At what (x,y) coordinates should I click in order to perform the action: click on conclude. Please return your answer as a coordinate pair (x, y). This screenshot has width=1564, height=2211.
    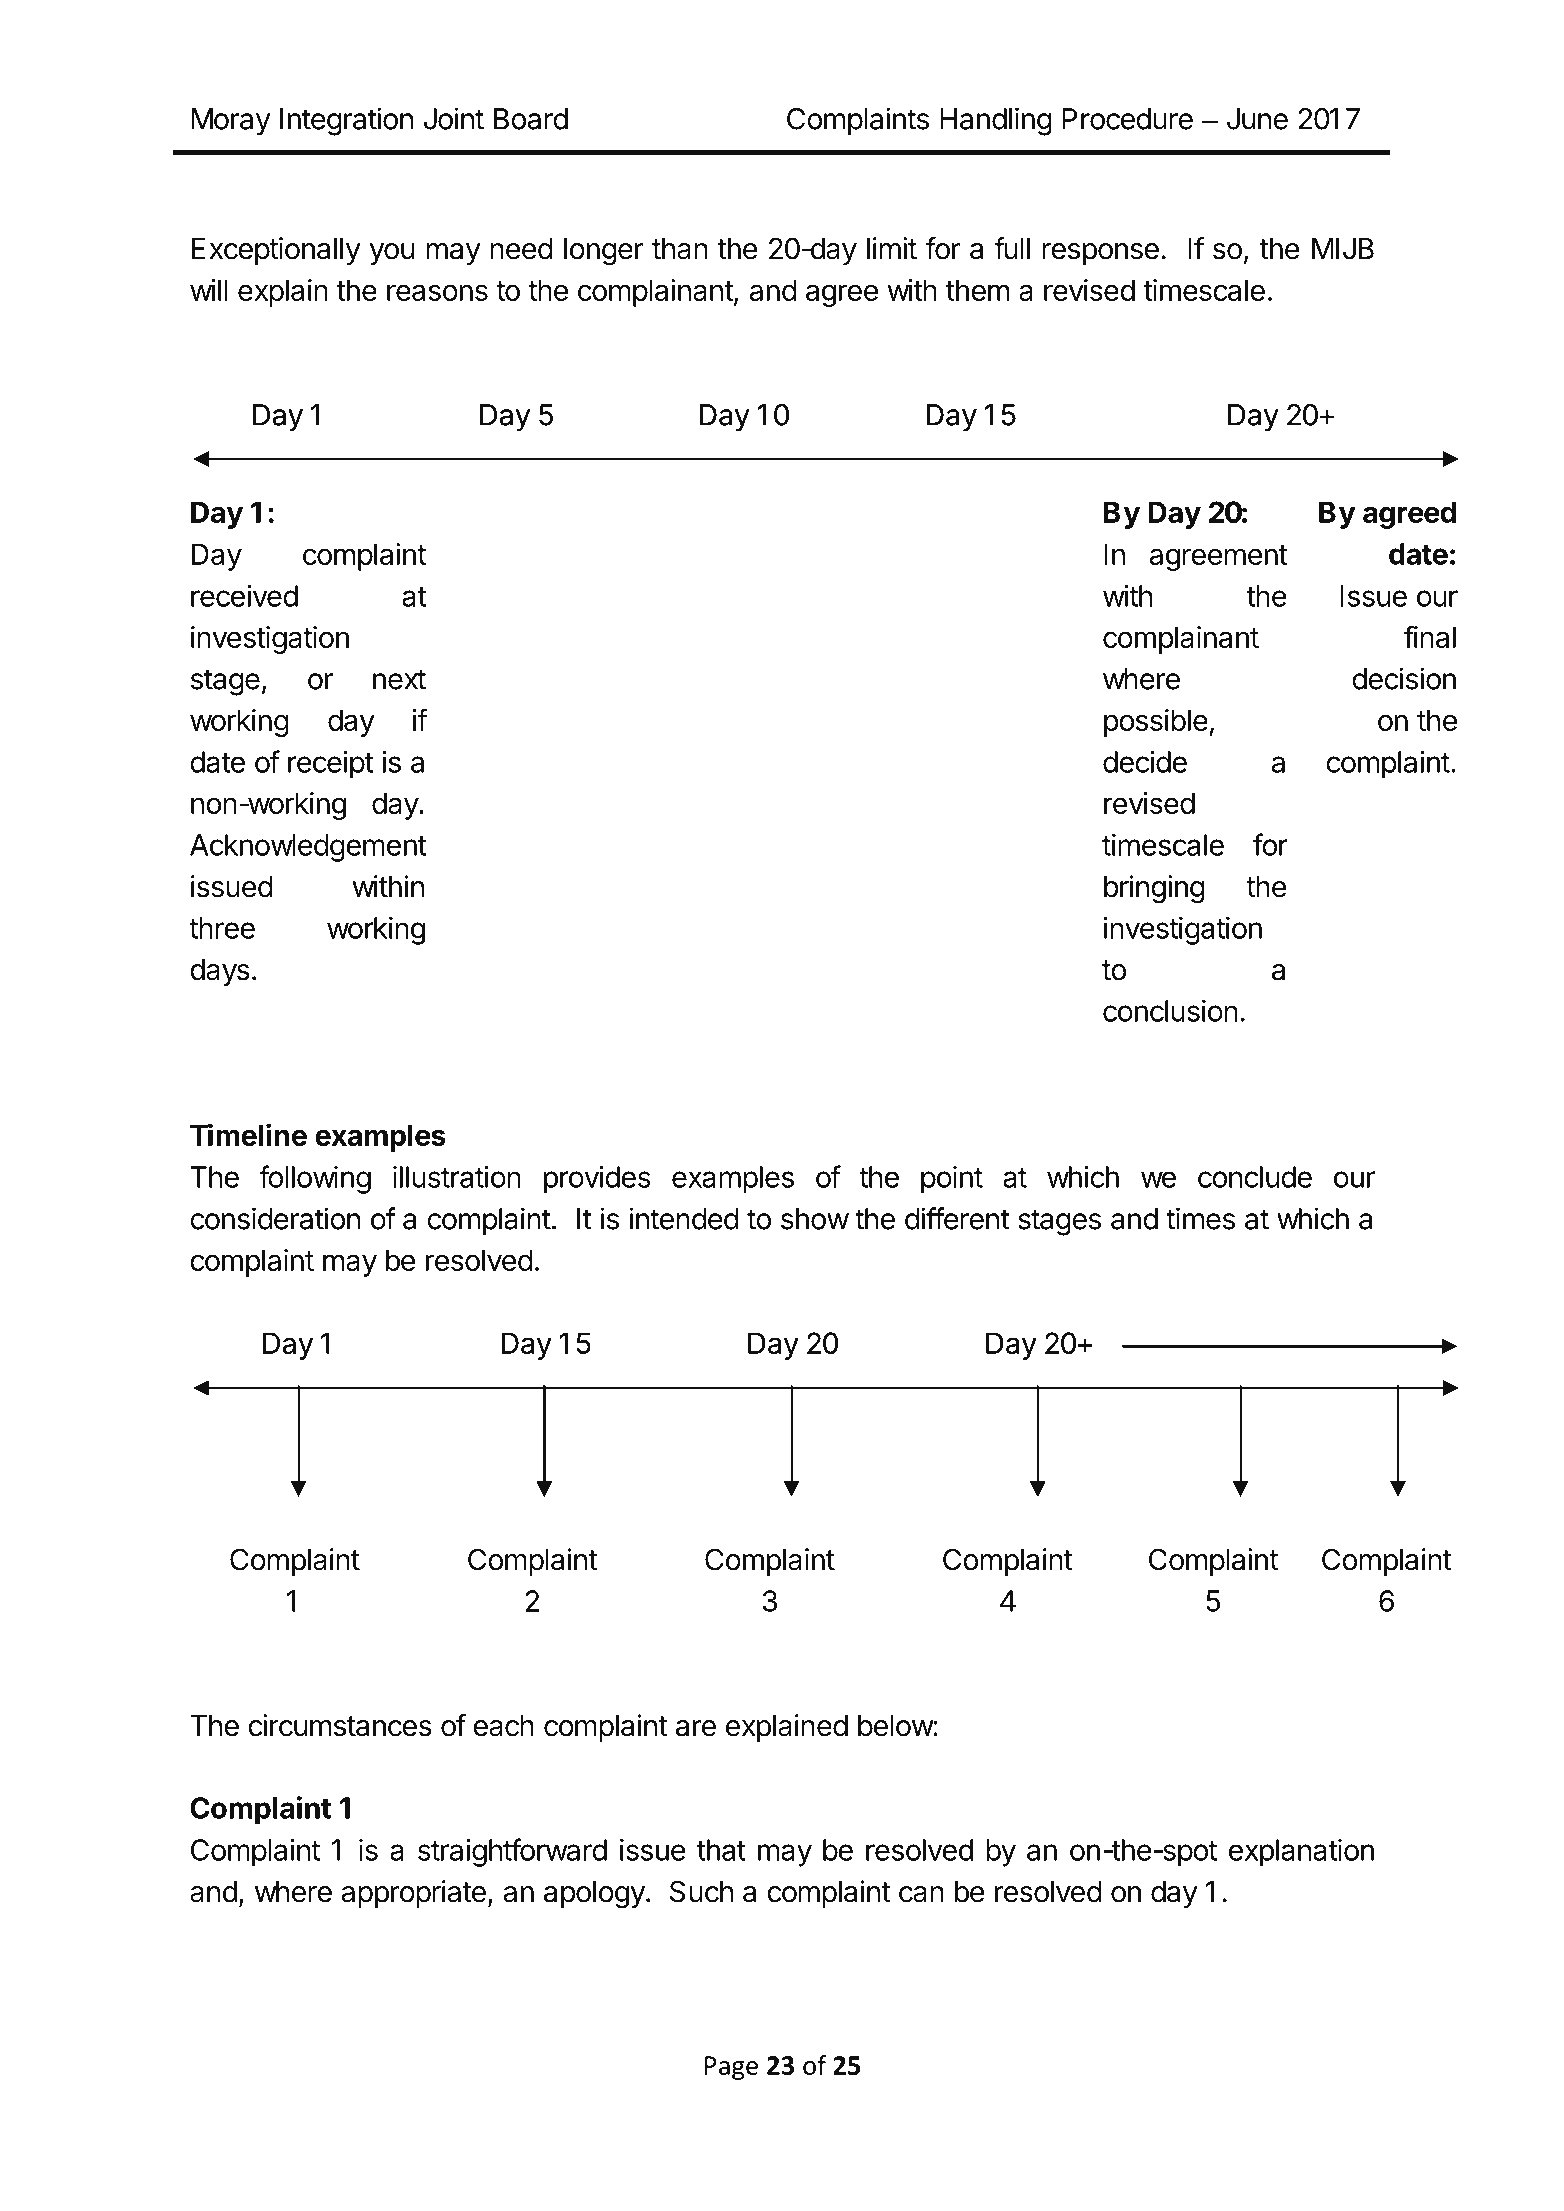
    Looking at the image, I should click on (1255, 1177).
